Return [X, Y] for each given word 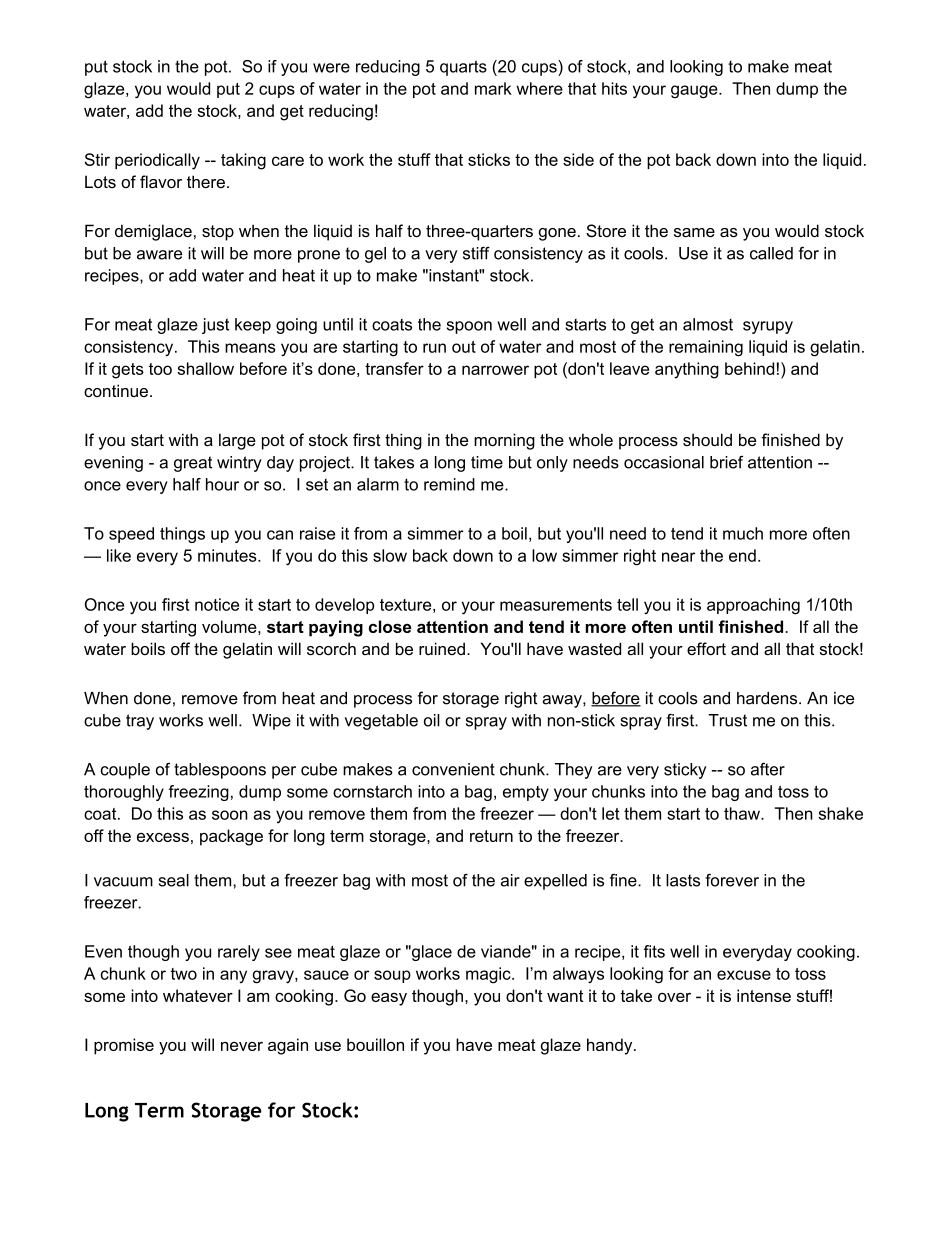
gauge [695, 92]
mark [493, 88]
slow [390, 555]
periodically [157, 161]
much [743, 533]
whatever [198, 995]
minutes [228, 555]
